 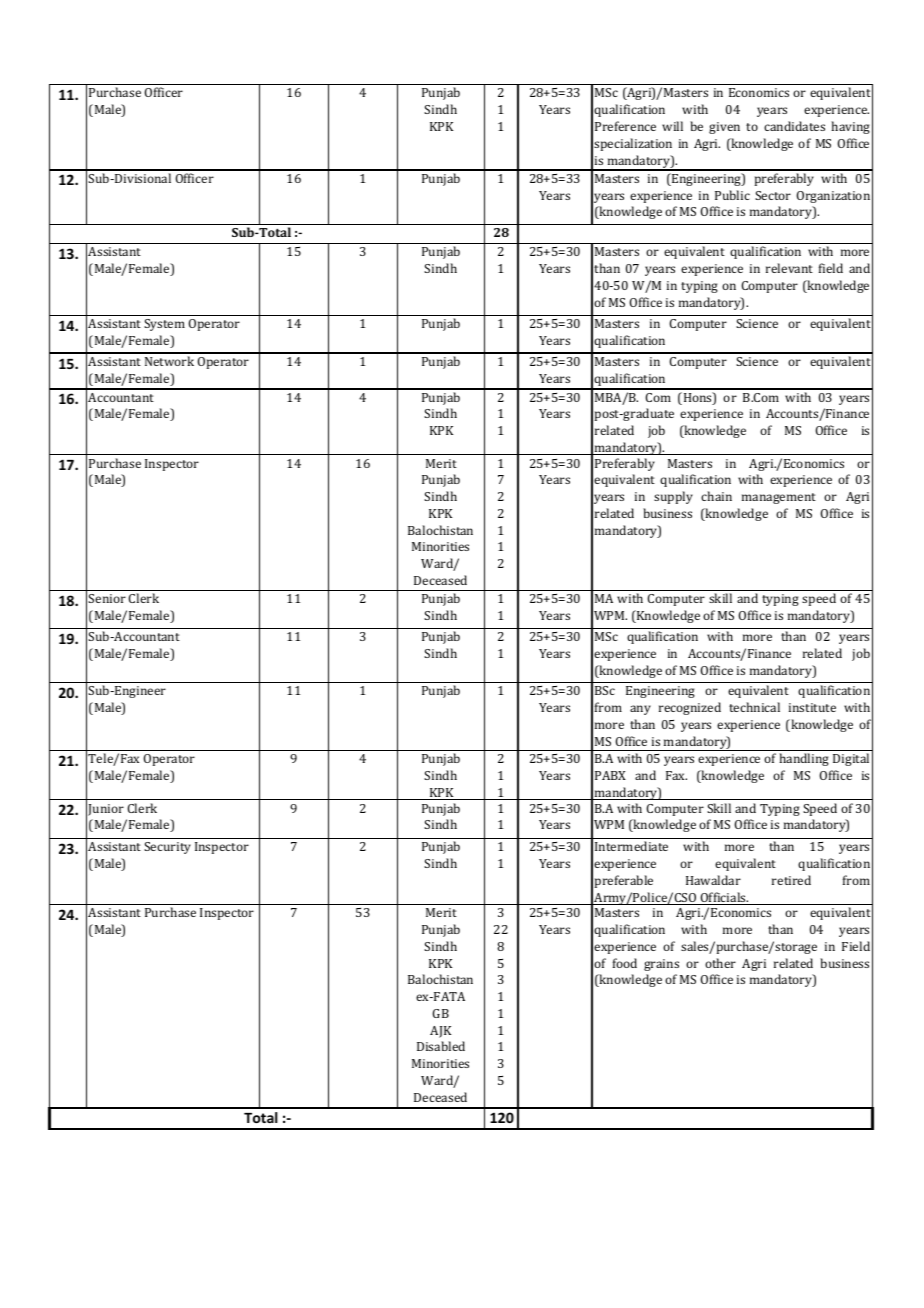 I want to click on Preference, so click(x=625, y=126).
